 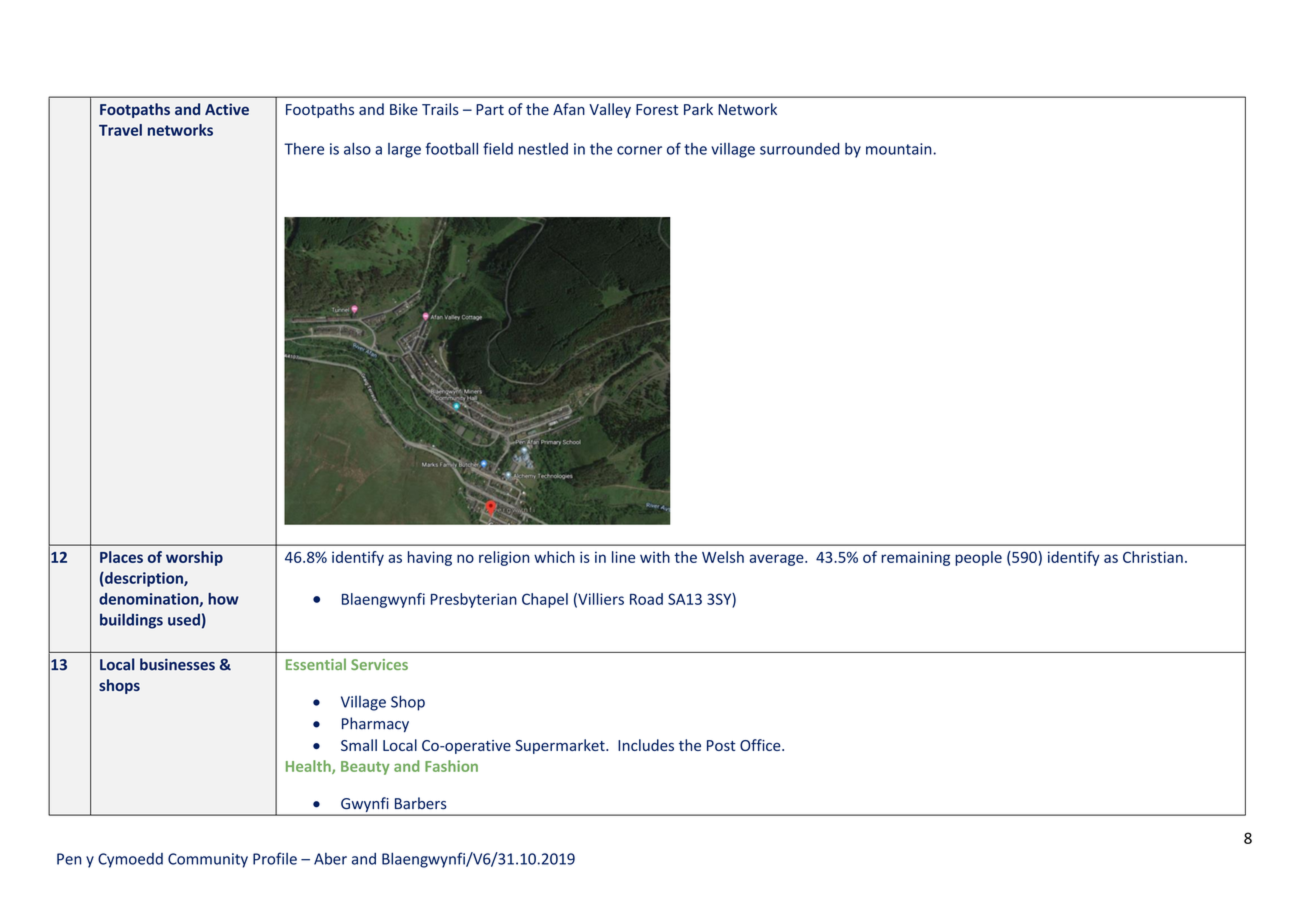 I want to click on Road, so click(x=646, y=599).
